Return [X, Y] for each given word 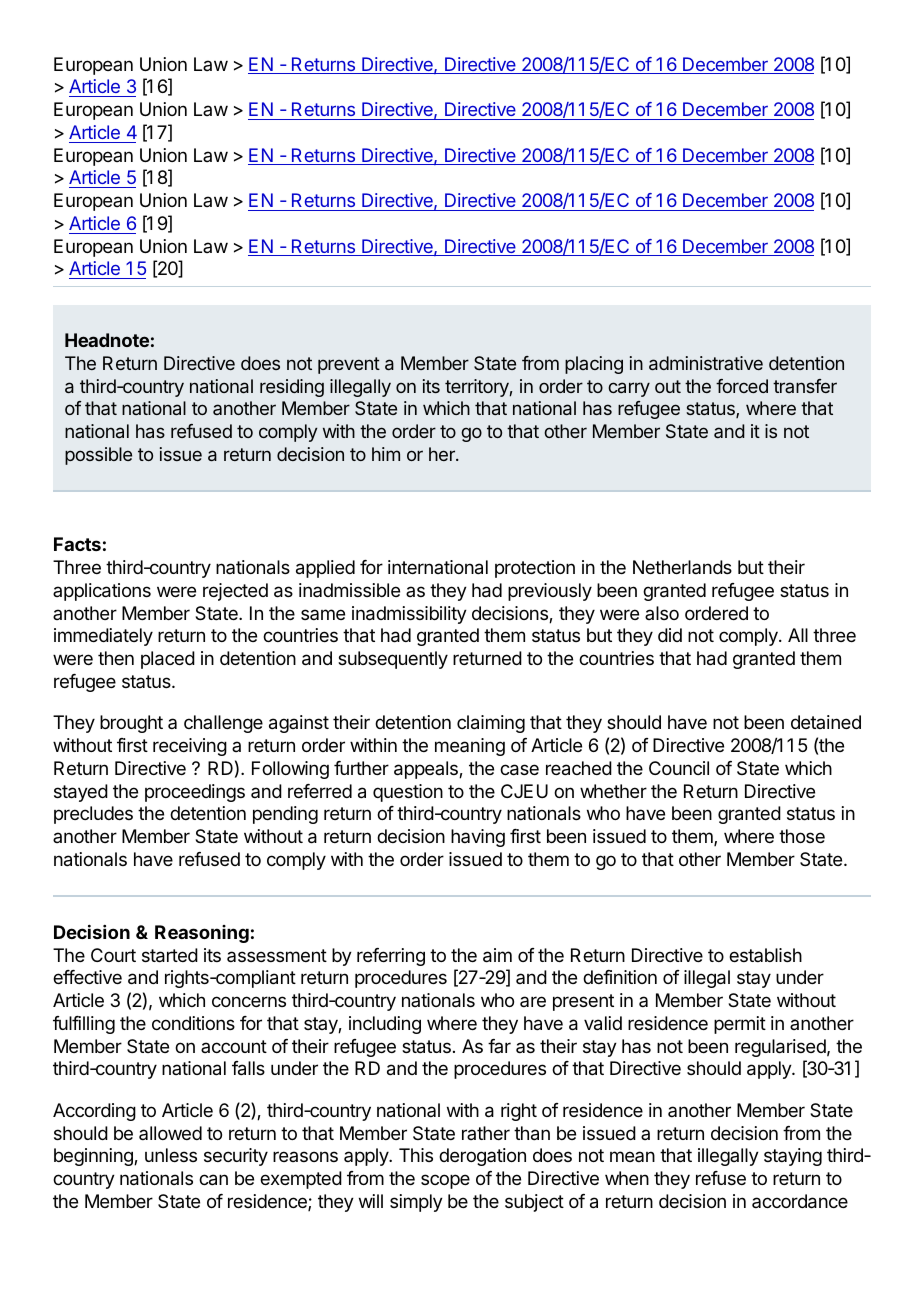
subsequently [393, 660]
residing [292, 388]
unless [171, 1155]
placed [168, 660]
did [670, 635]
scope [445, 1181]
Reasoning [202, 934]
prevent [349, 365]
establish [765, 955]
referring [391, 957]
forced [742, 386]
